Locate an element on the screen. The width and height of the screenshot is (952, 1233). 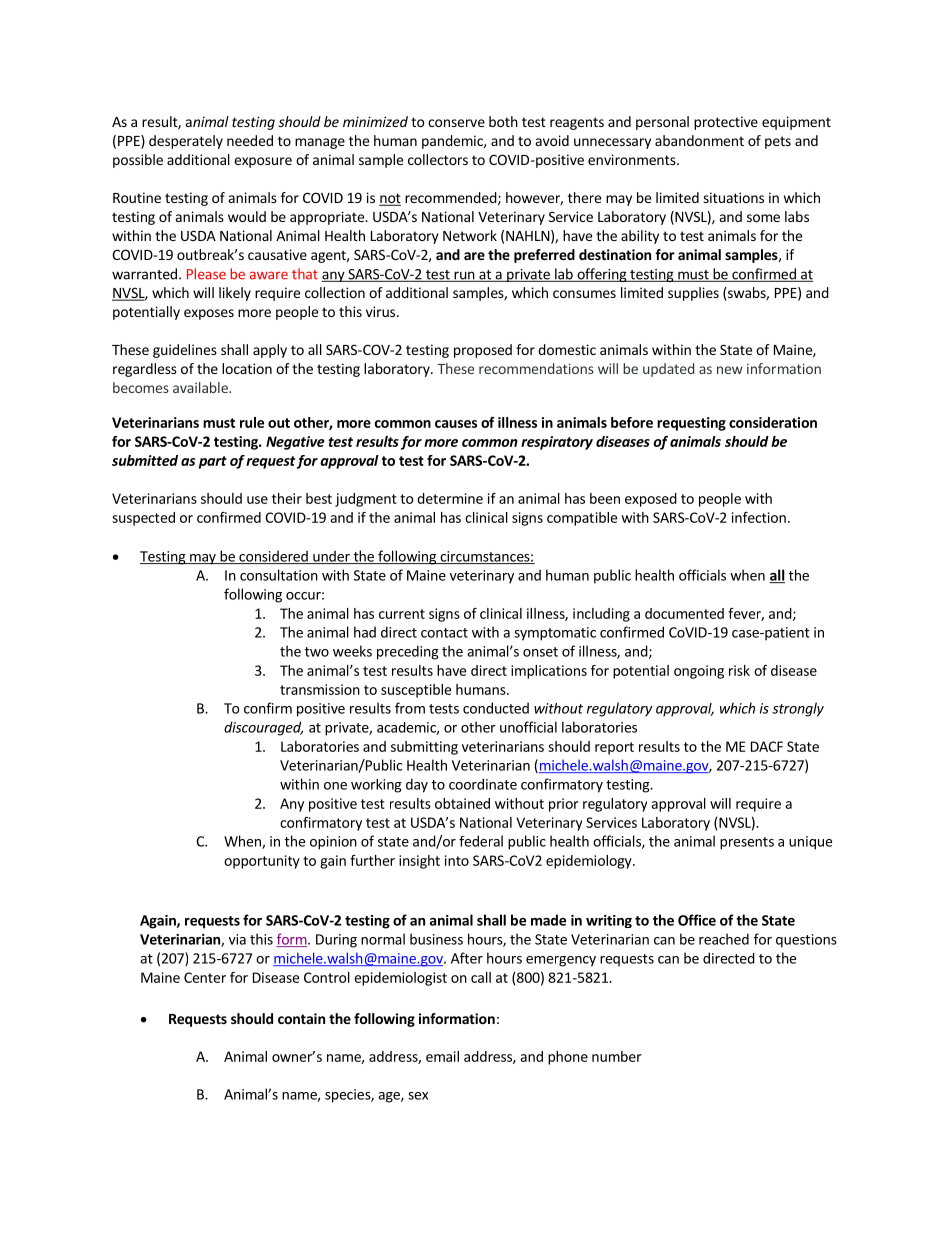
collectors is located at coordinates (438, 159).
